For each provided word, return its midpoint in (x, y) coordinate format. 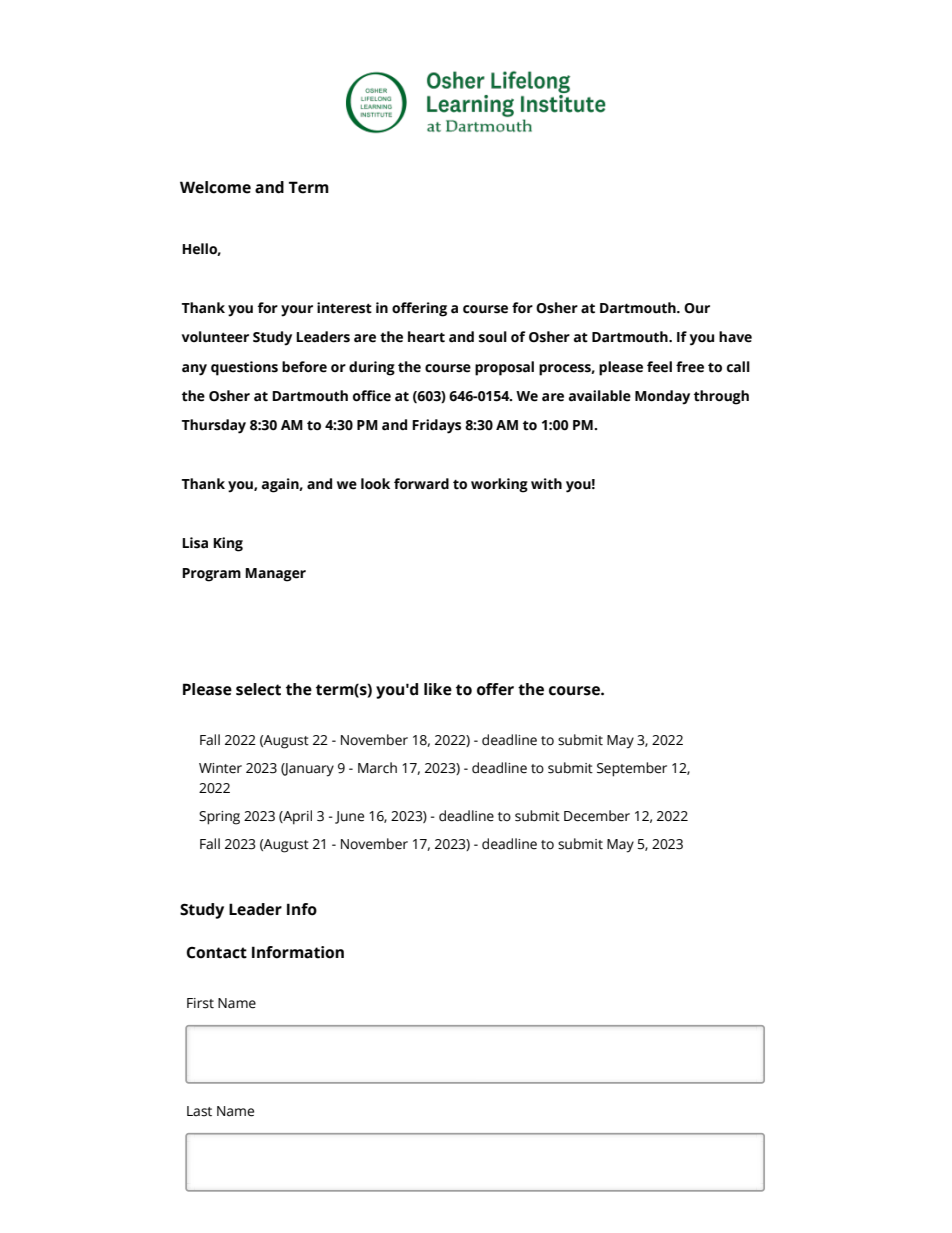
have (735, 337)
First (200, 1003)
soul (493, 337)
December (597, 816)
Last (199, 1111)
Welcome (215, 187)
